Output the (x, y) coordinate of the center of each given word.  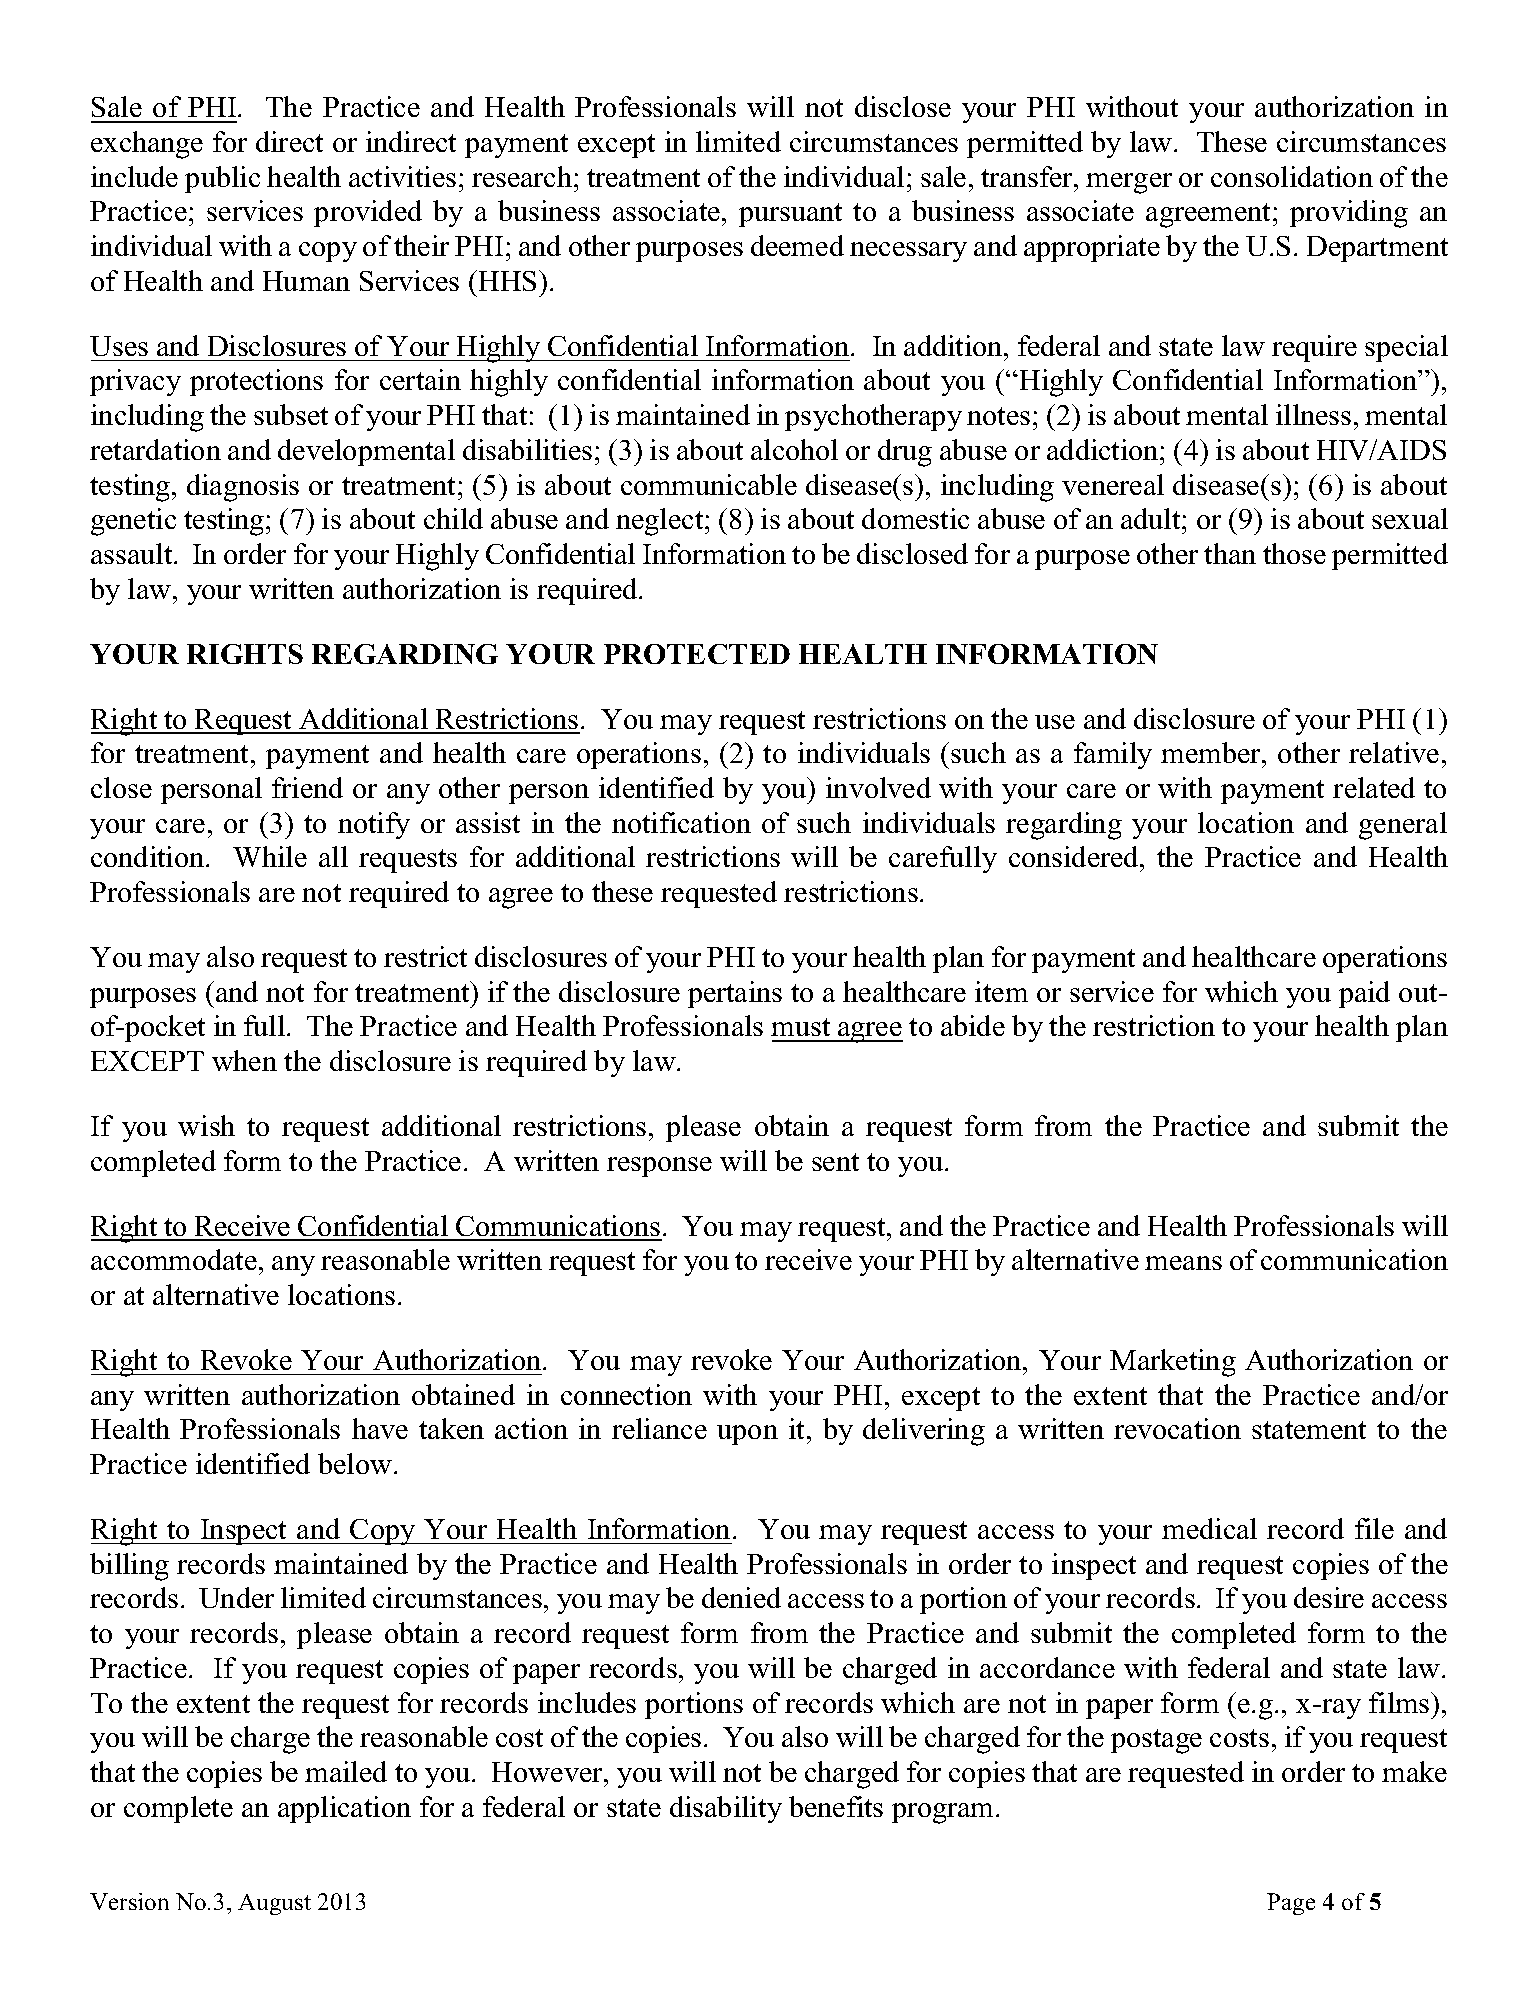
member (1212, 754)
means (1183, 1263)
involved (878, 787)
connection (626, 1394)
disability (726, 1809)
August (274, 1904)
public (222, 179)
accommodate (174, 1259)
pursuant (790, 215)
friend (307, 787)
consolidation (1292, 176)
